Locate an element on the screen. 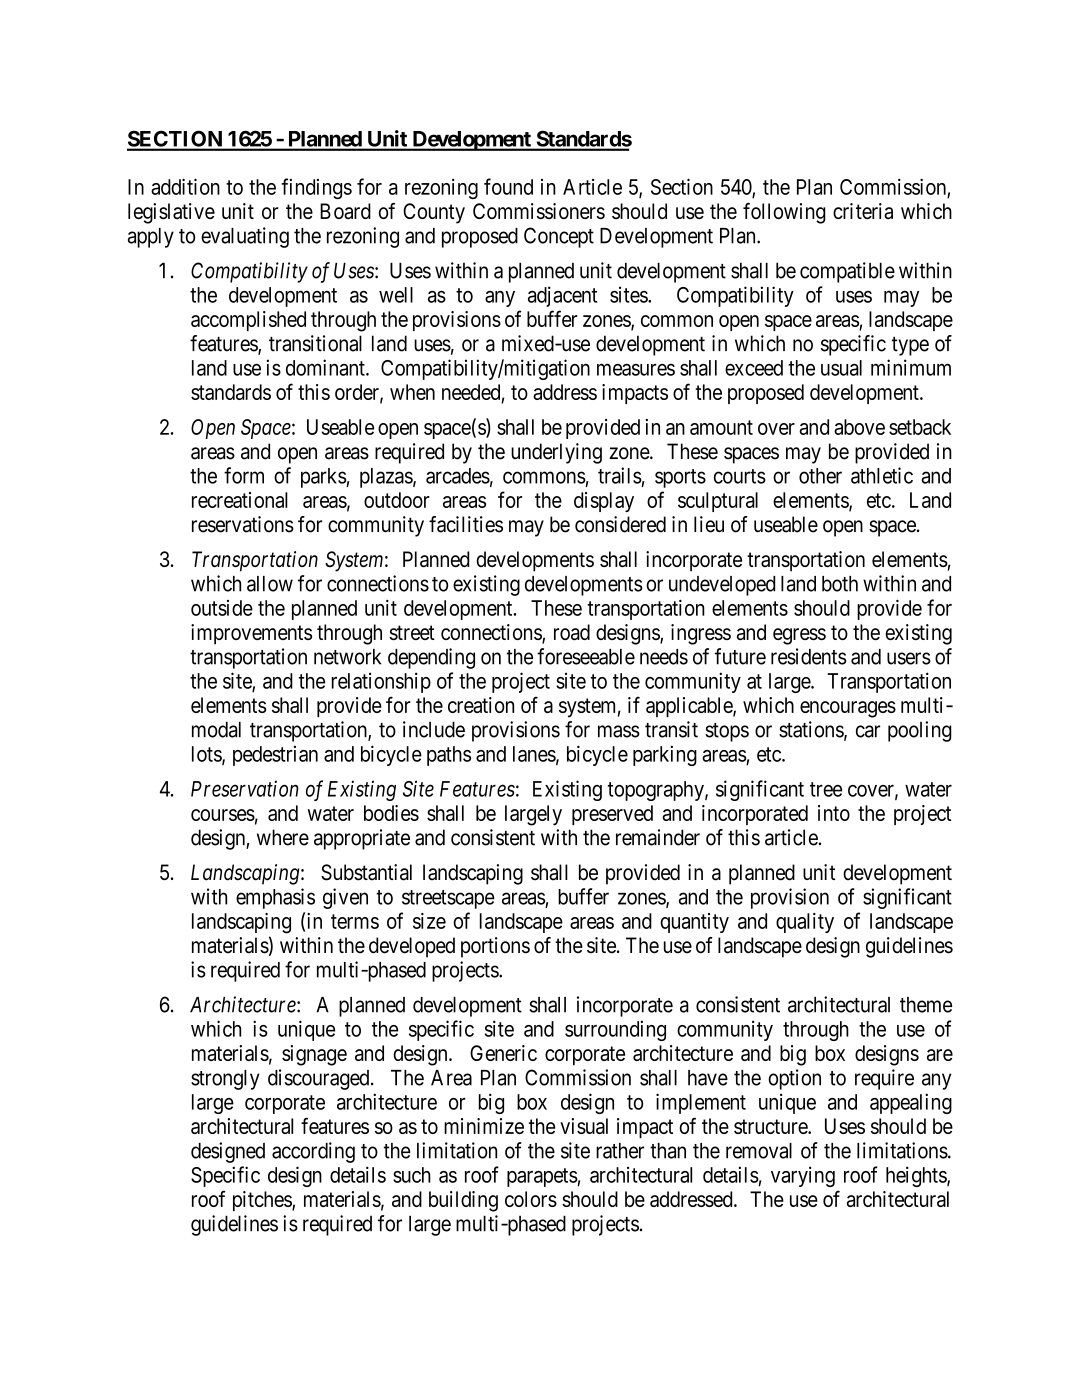 The image size is (1079, 1396). foreseeable is located at coordinates (586, 656).
